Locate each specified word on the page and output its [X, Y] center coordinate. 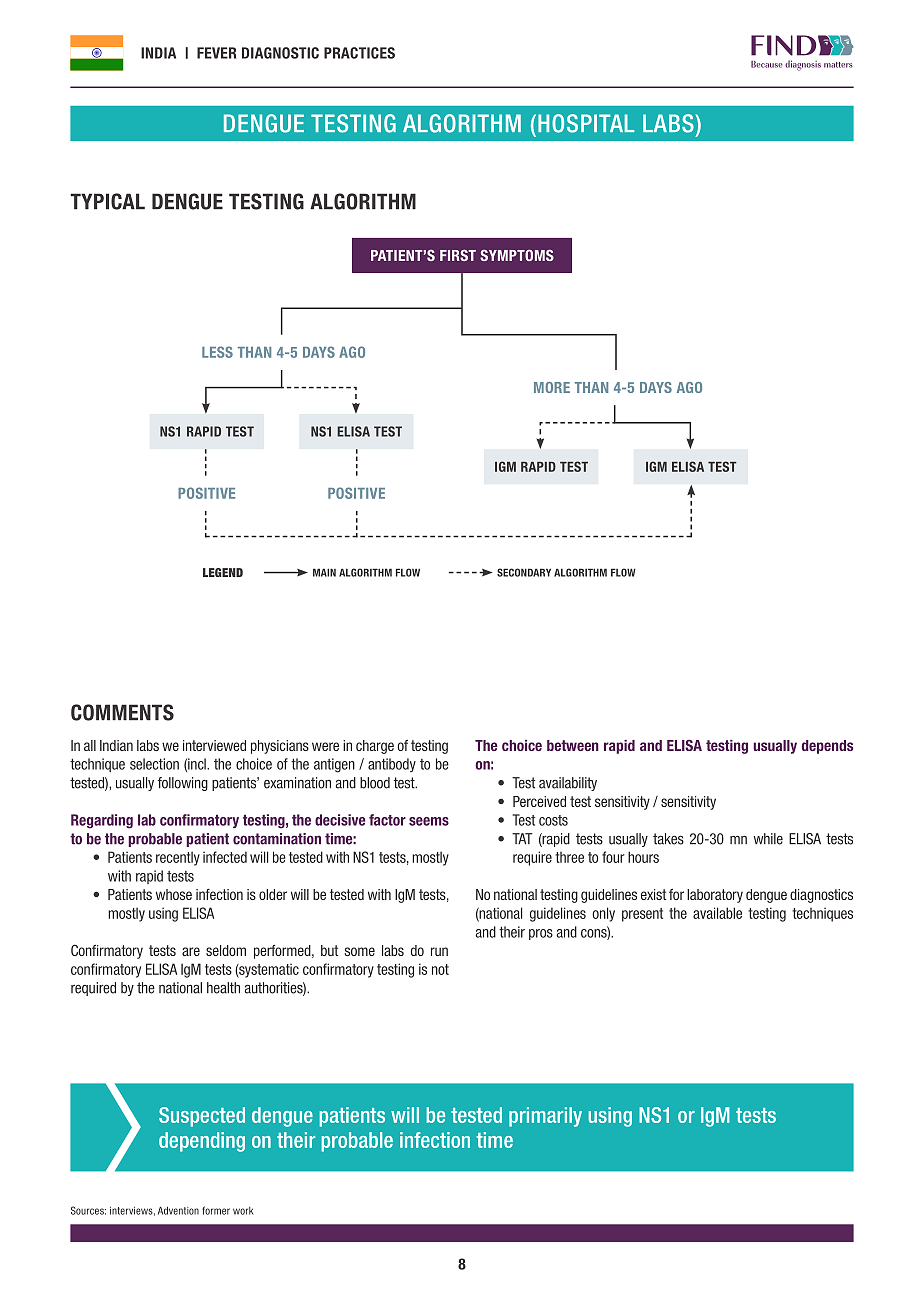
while [768, 839]
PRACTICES [359, 53]
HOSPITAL [586, 123]
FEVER [216, 53]
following [183, 784]
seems [429, 821]
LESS [217, 352]
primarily [545, 1117]
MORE [552, 387]
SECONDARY [524, 572]
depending [202, 1142]
